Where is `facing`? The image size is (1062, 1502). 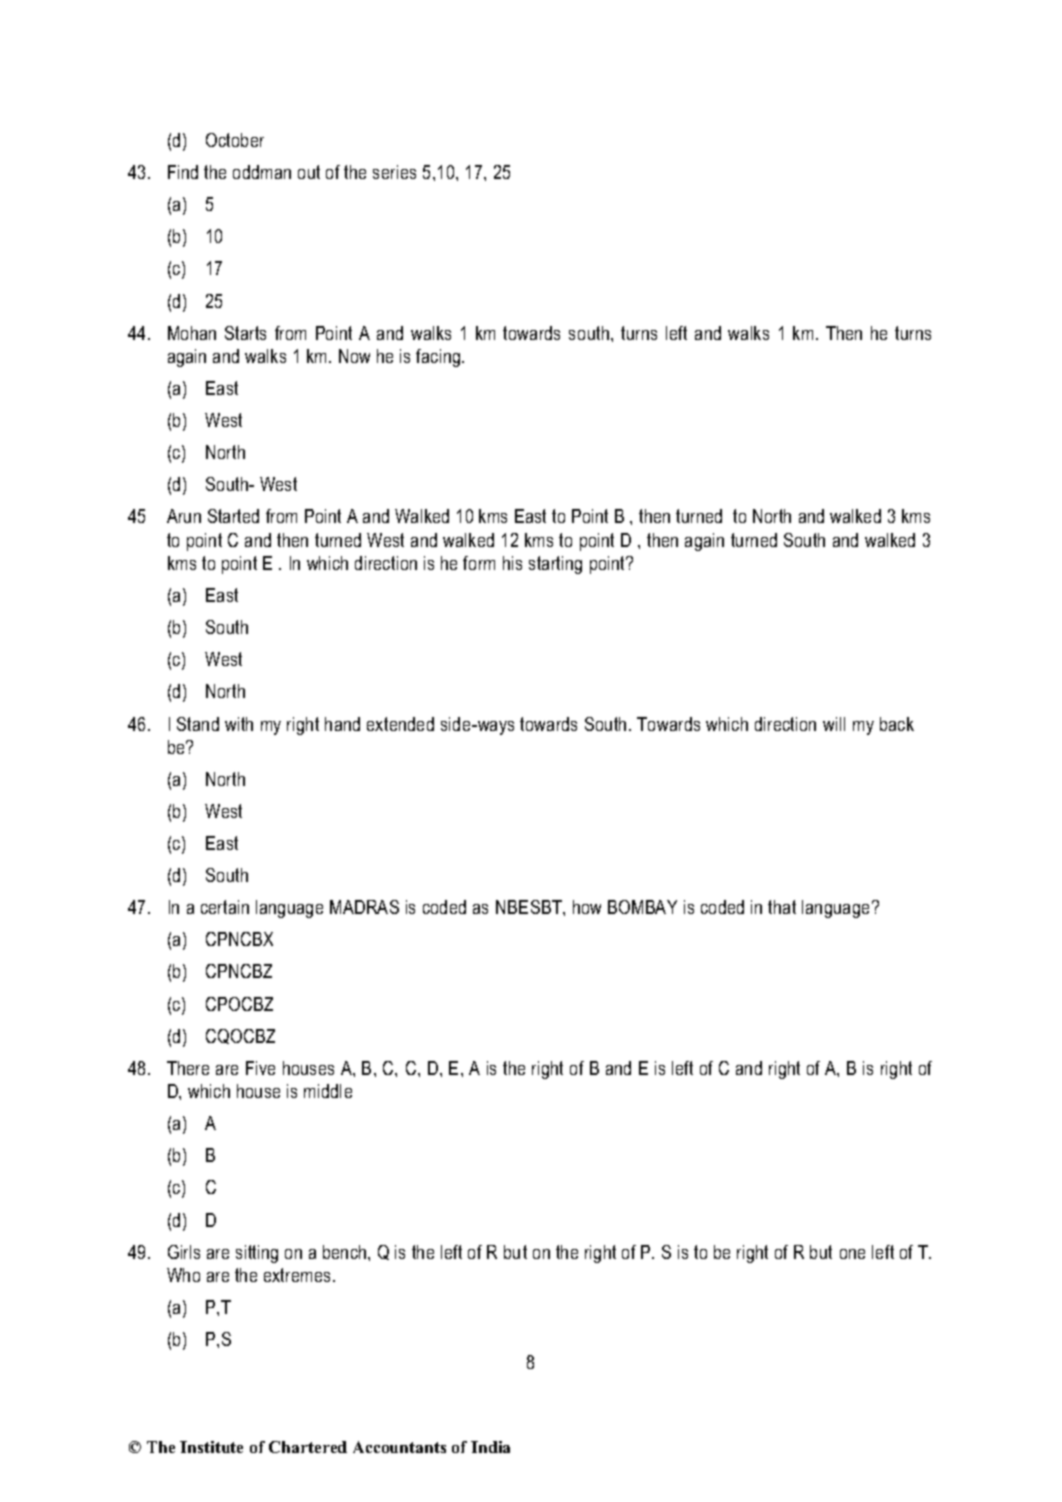 facing is located at coordinates (439, 358).
